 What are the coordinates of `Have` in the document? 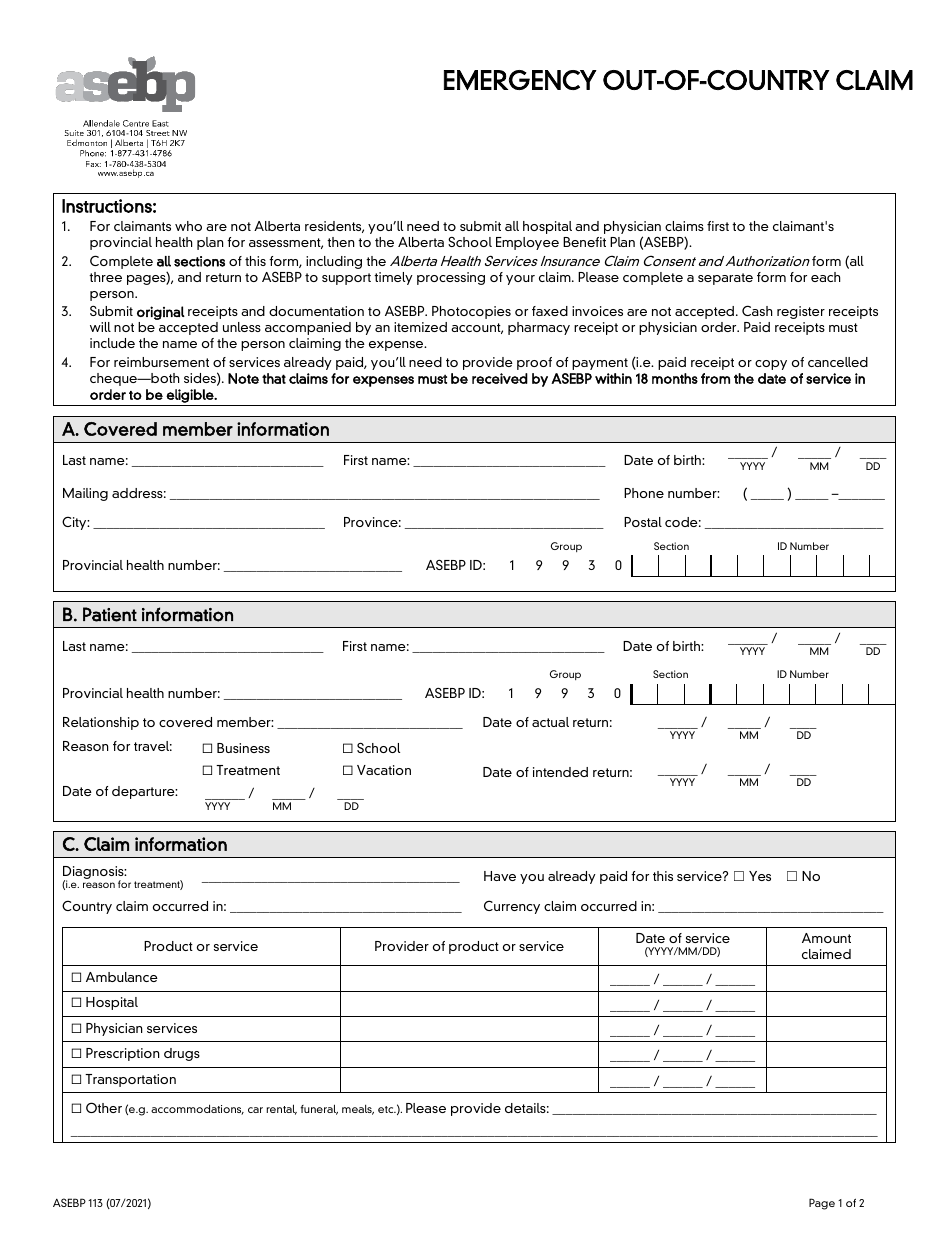 It's located at (500, 876).
